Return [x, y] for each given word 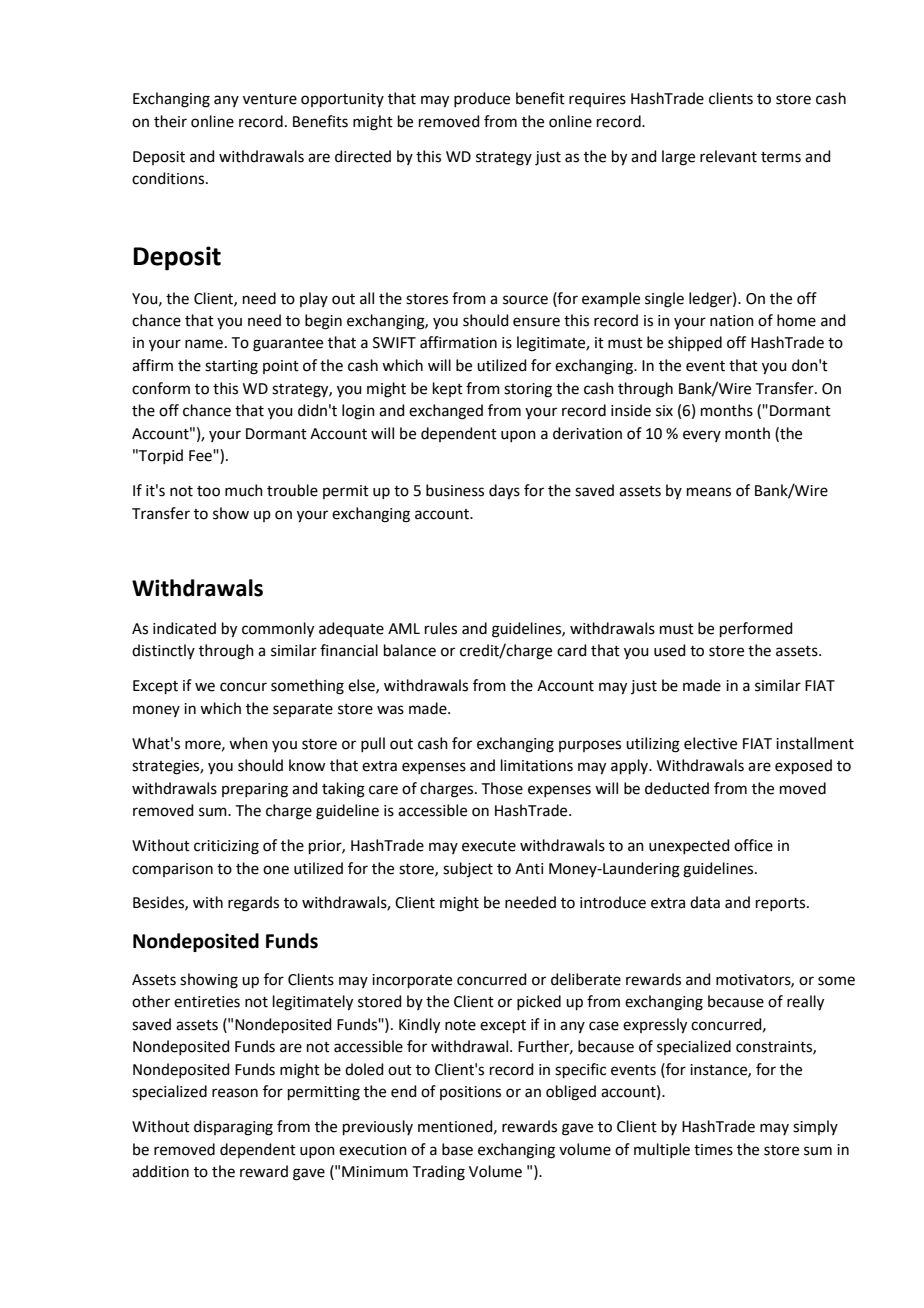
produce [482, 99]
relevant [728, 156]
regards [253, 904]
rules [441, 628]
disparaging [233, 1128]
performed [756, 629]
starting [231, 367]
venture [270, 99]
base [457, 1149]
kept [448, 389]
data [705, 902]
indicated [184, 628]
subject [468, 869]
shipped [695, 343]
